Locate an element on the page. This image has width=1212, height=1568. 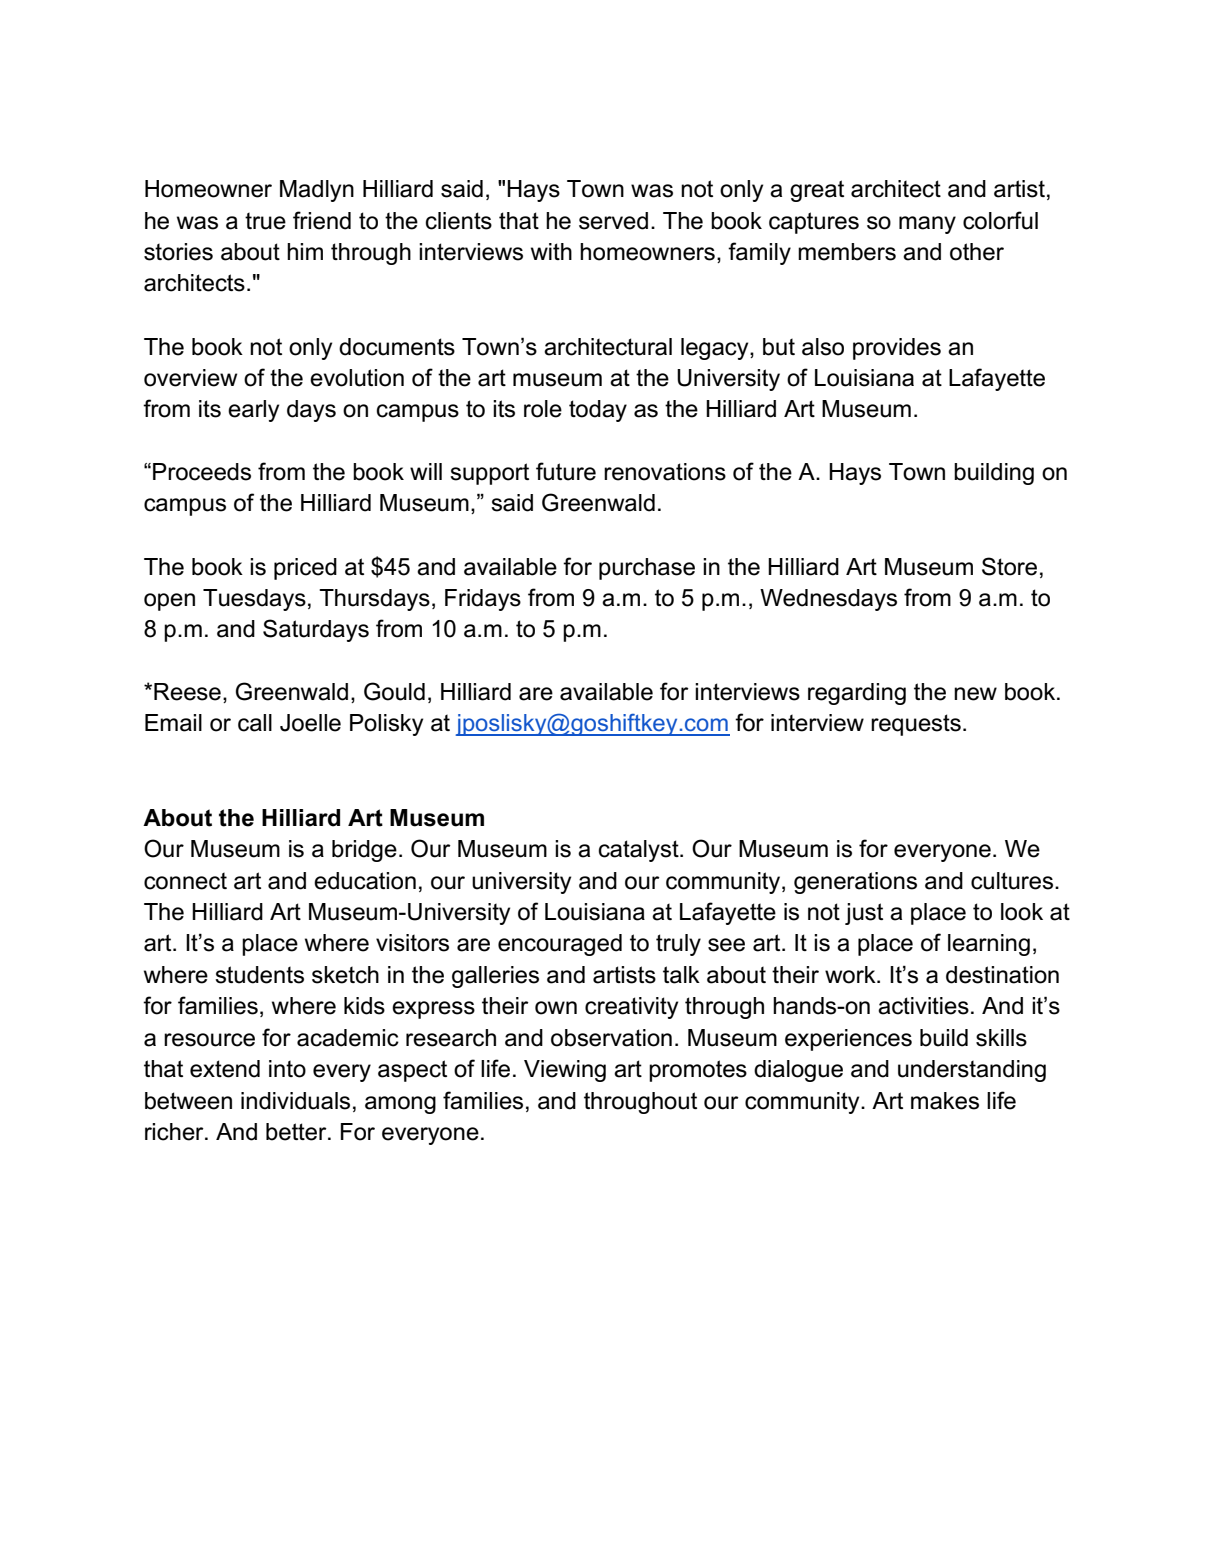
Viewing is located at coordinates (565, 1071).
